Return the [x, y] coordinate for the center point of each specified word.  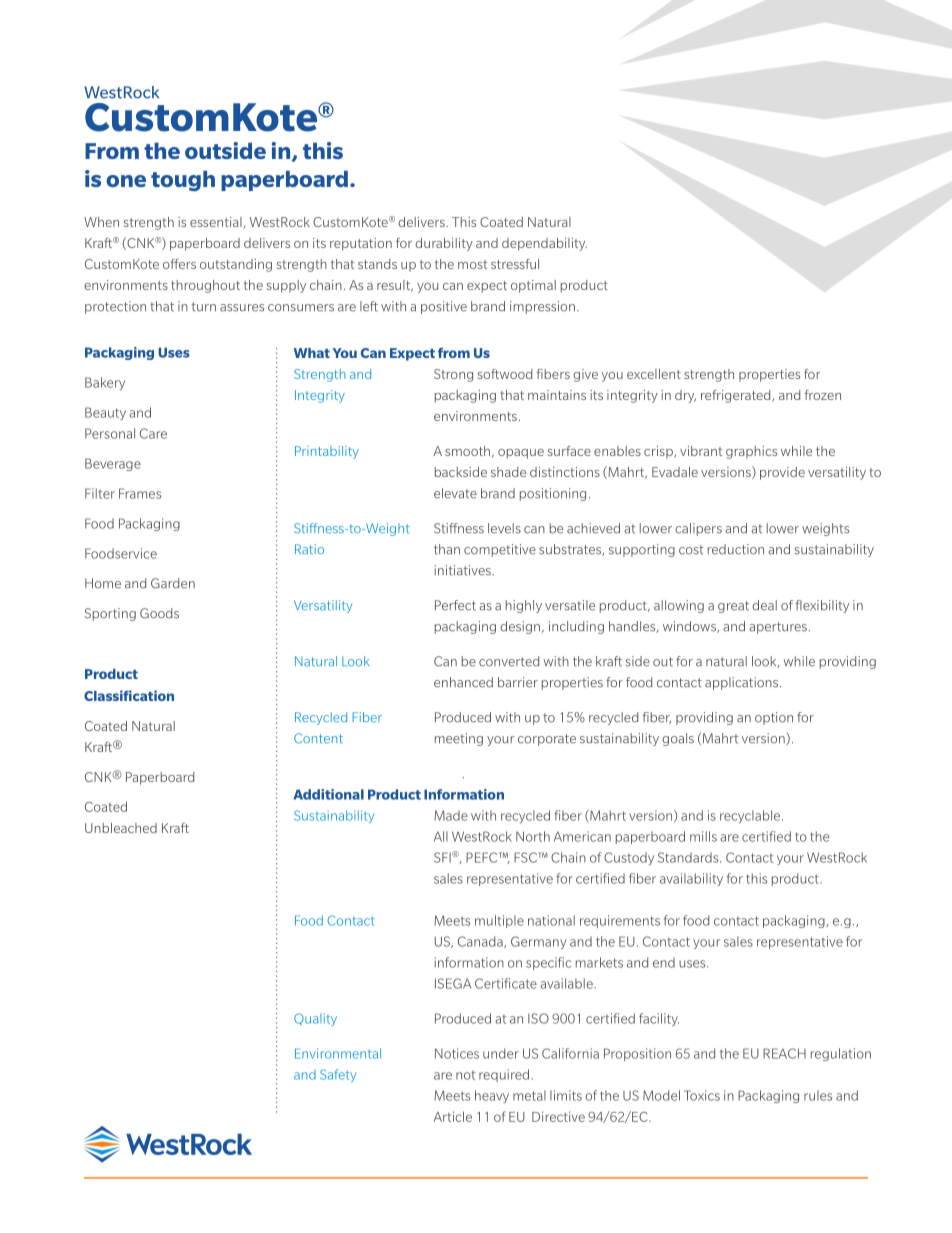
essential [217, 223]
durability [444, 244]
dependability [544, 244]
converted [509, 661]
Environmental [338, 1053]
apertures [779, 628]
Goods [159, 613]
